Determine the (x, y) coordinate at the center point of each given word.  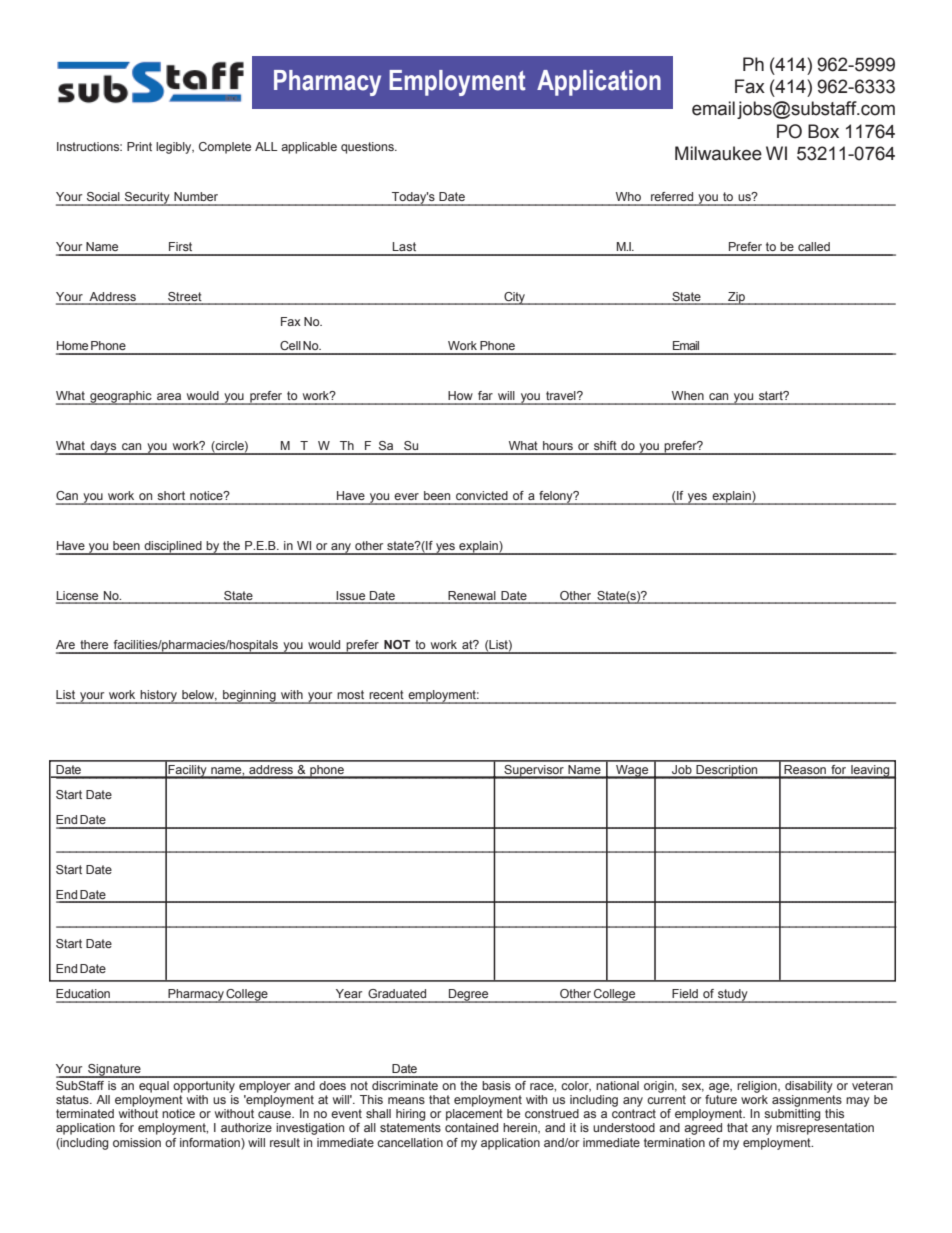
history (159, 697)
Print (139, 146)
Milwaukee (718, 153)
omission (137, 1142)
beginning (249, 697)
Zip (737, 298)
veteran (872, 1085)
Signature (114, 1071)
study (733, 996)
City (514, 298)
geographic (121, 398)
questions (368, 148)
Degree (469, 996)
